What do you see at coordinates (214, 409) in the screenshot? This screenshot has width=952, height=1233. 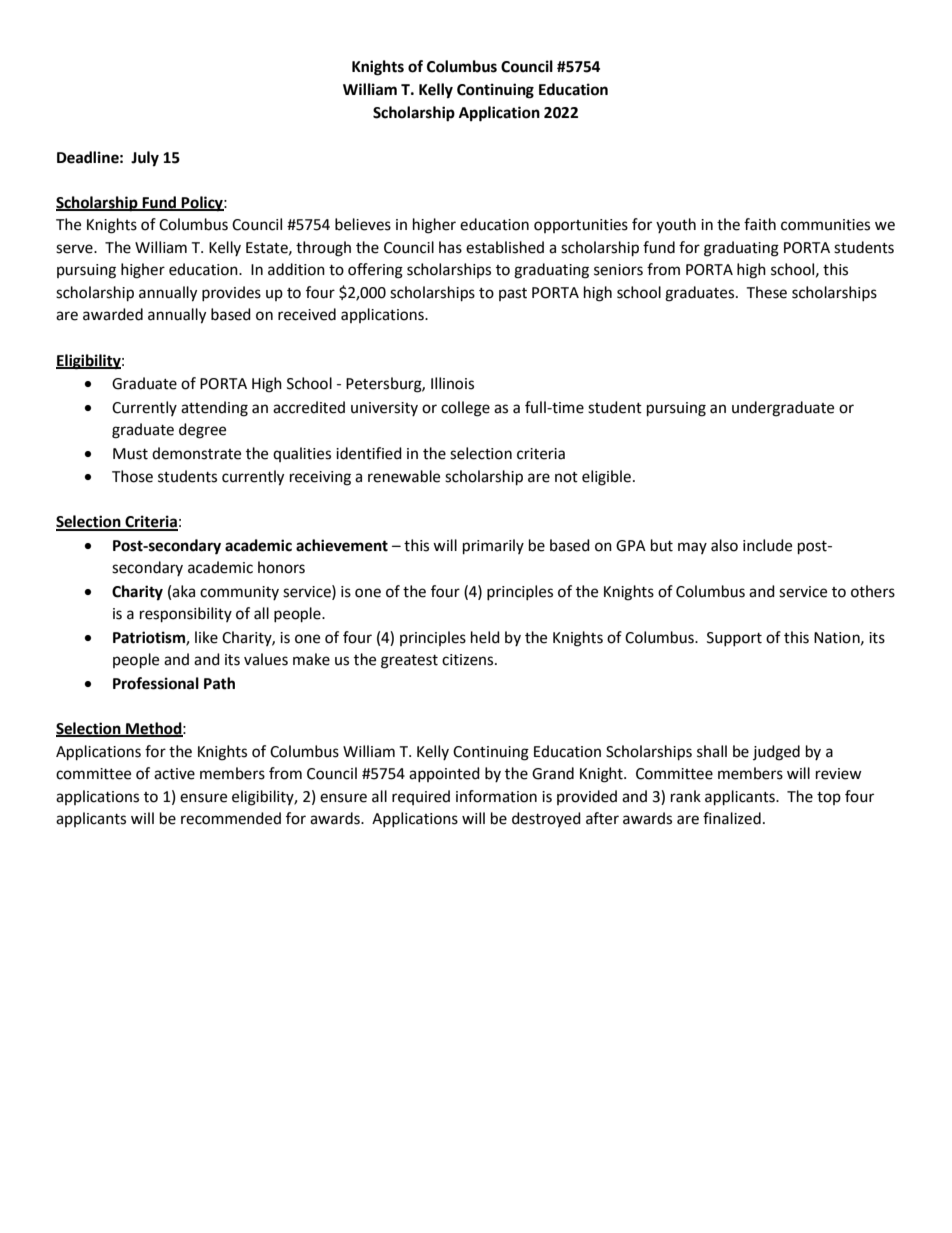 I see `attending` at bounding box center [214, 409].
